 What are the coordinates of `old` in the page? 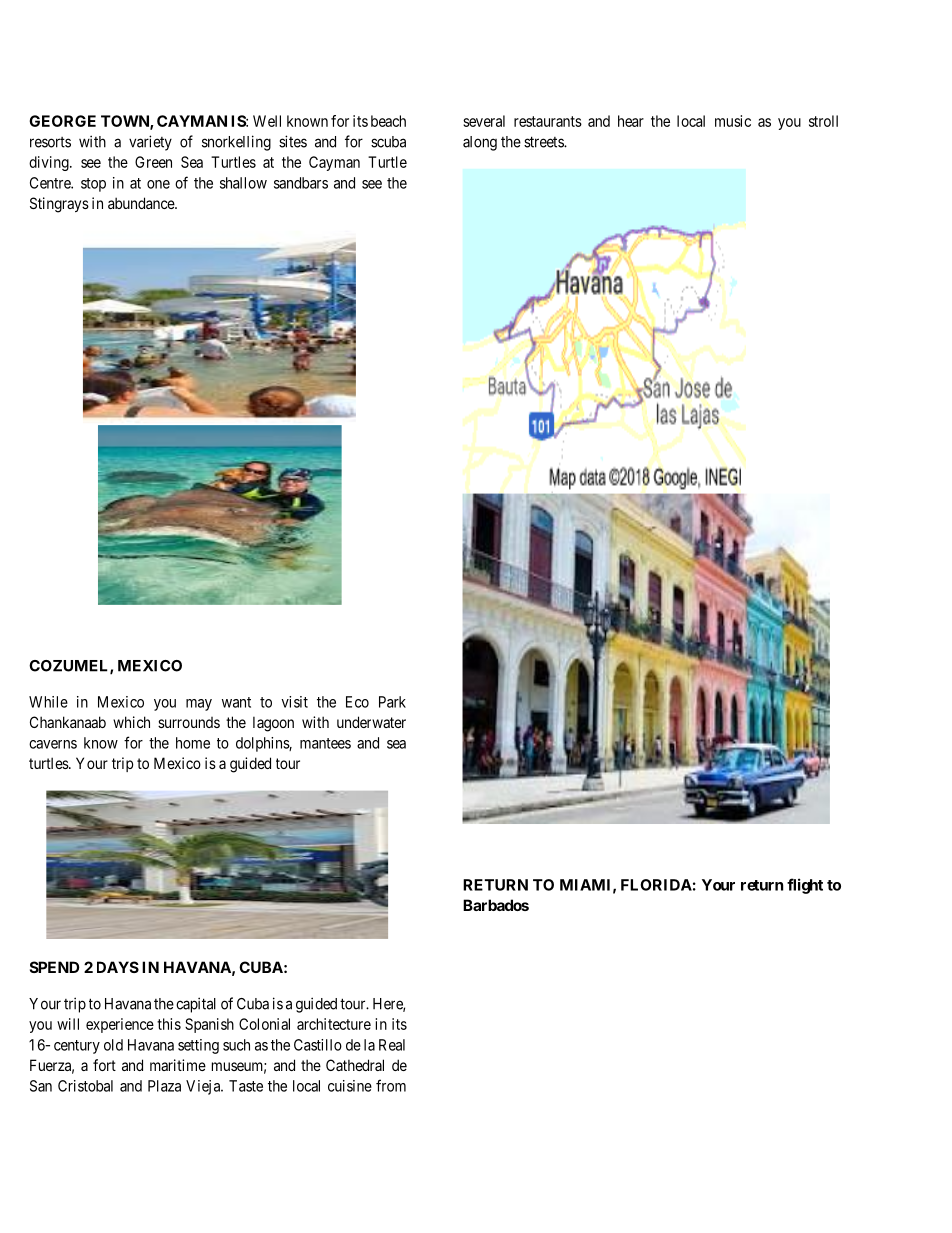 It's located at (113, 1045).
